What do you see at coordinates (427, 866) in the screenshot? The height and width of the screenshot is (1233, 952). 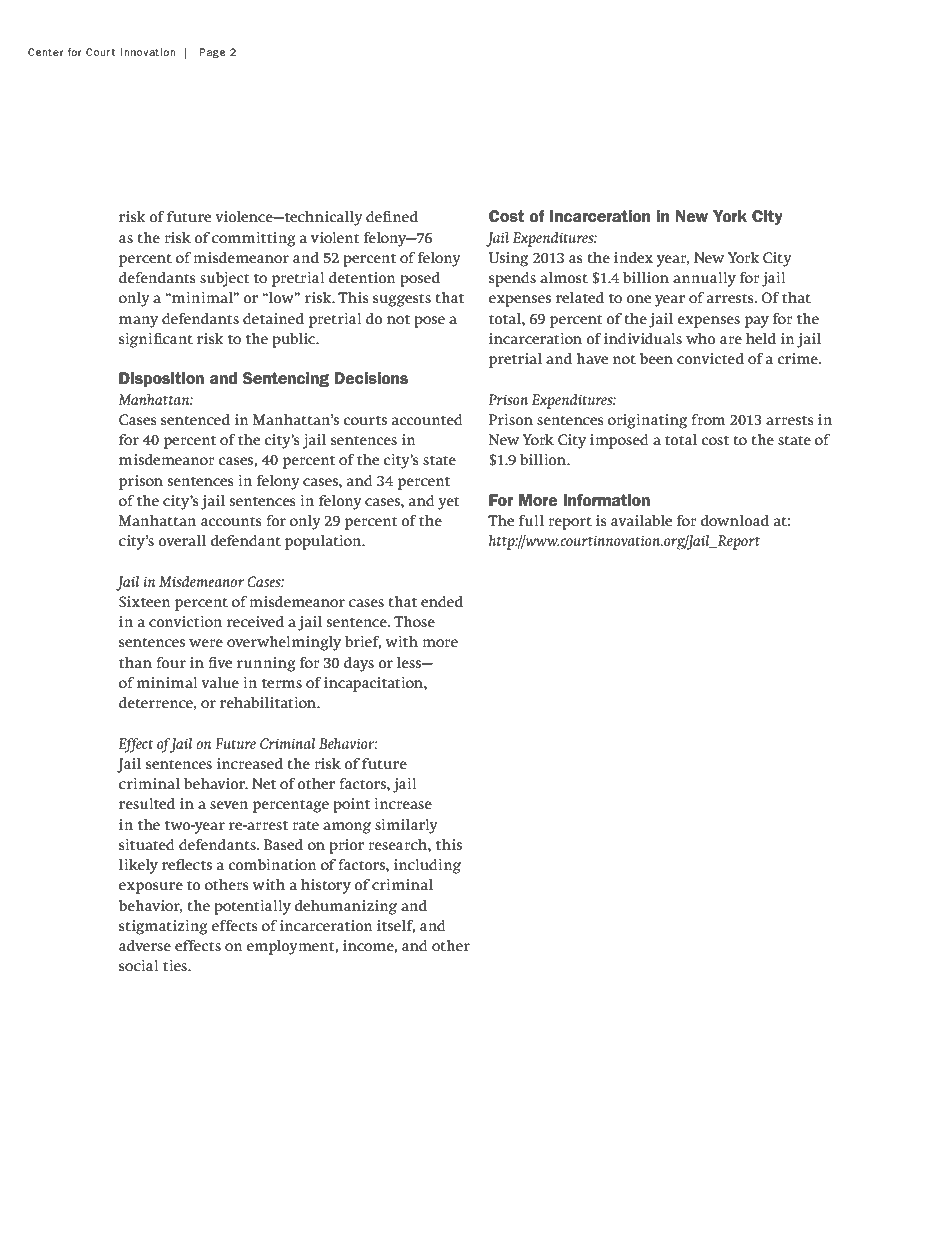 I see `including` at bounding box center [427, 866].
